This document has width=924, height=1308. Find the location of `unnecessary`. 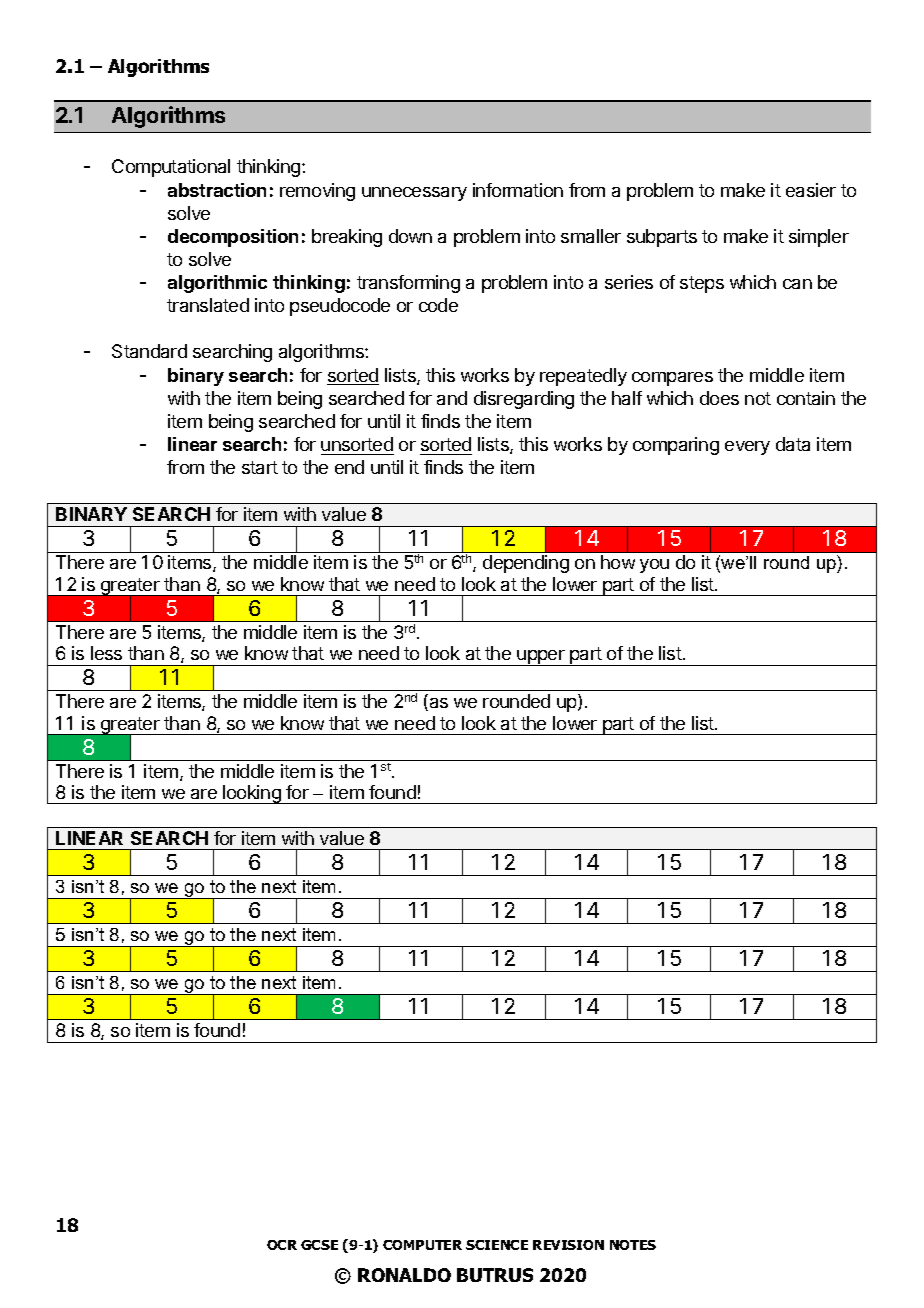

unnecessary is located at coordinates (414, 194).
